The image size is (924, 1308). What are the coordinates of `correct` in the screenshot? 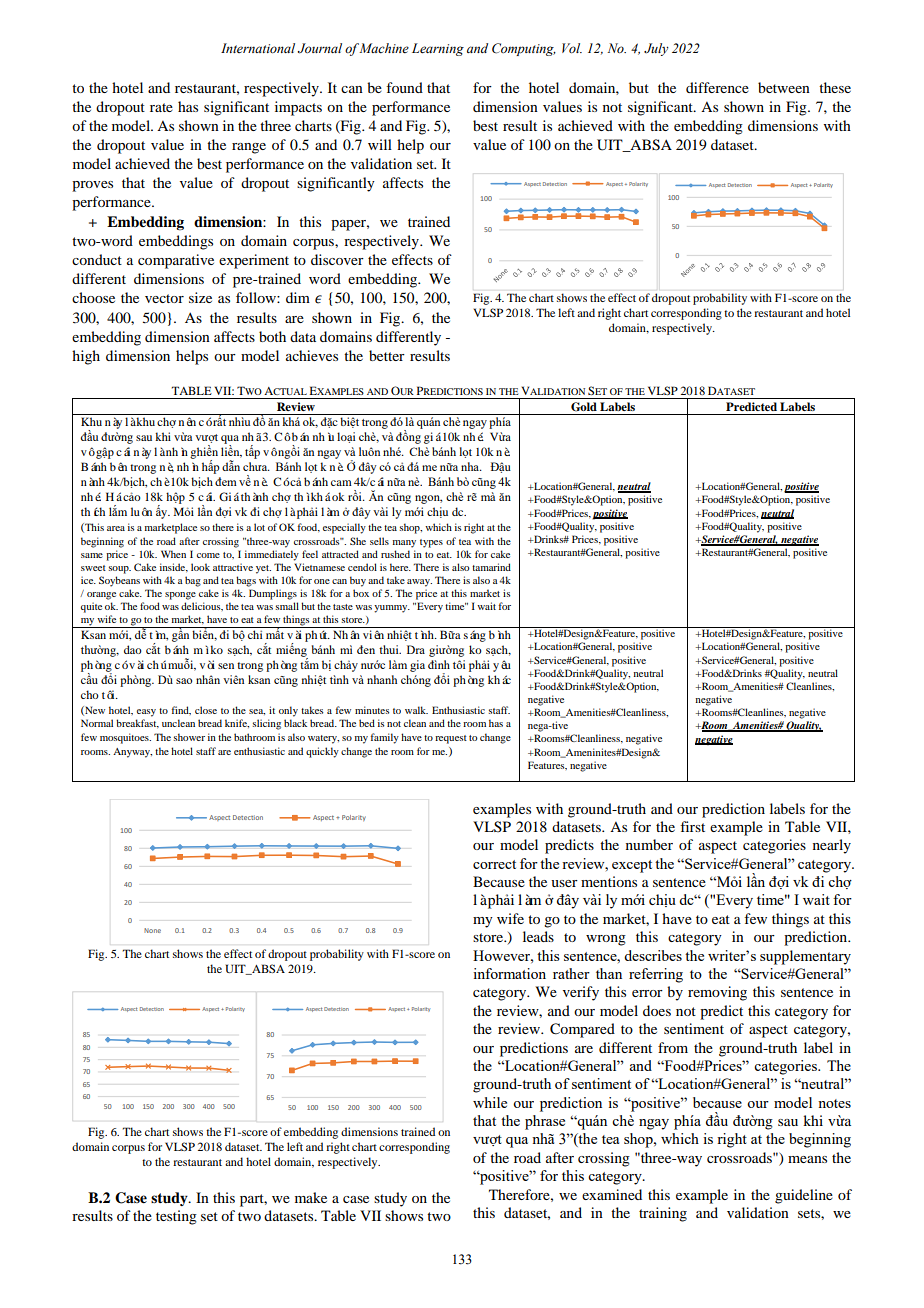 It's located at (494, 864).
